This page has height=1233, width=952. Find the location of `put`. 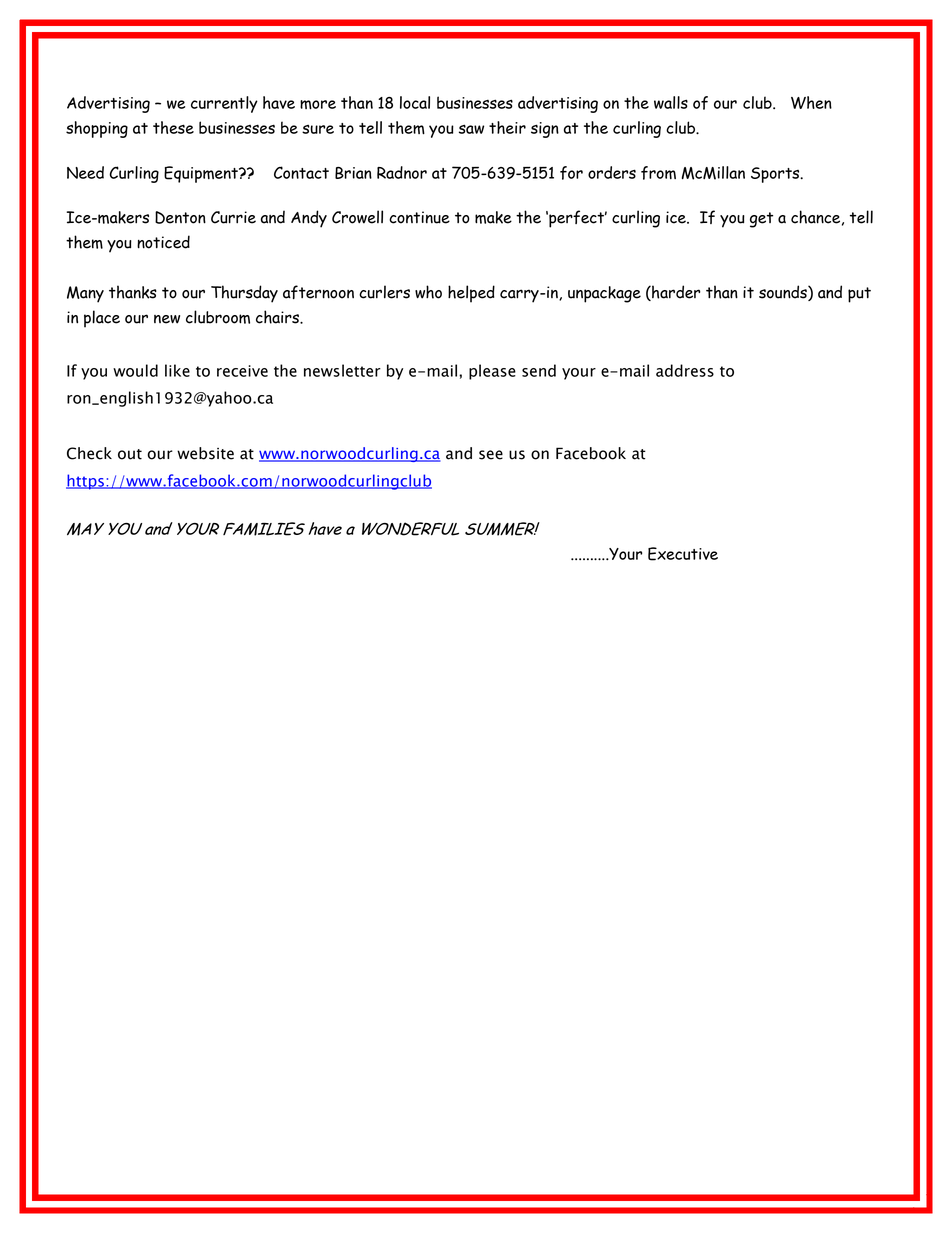

put is located at coordinates (859, 295).
